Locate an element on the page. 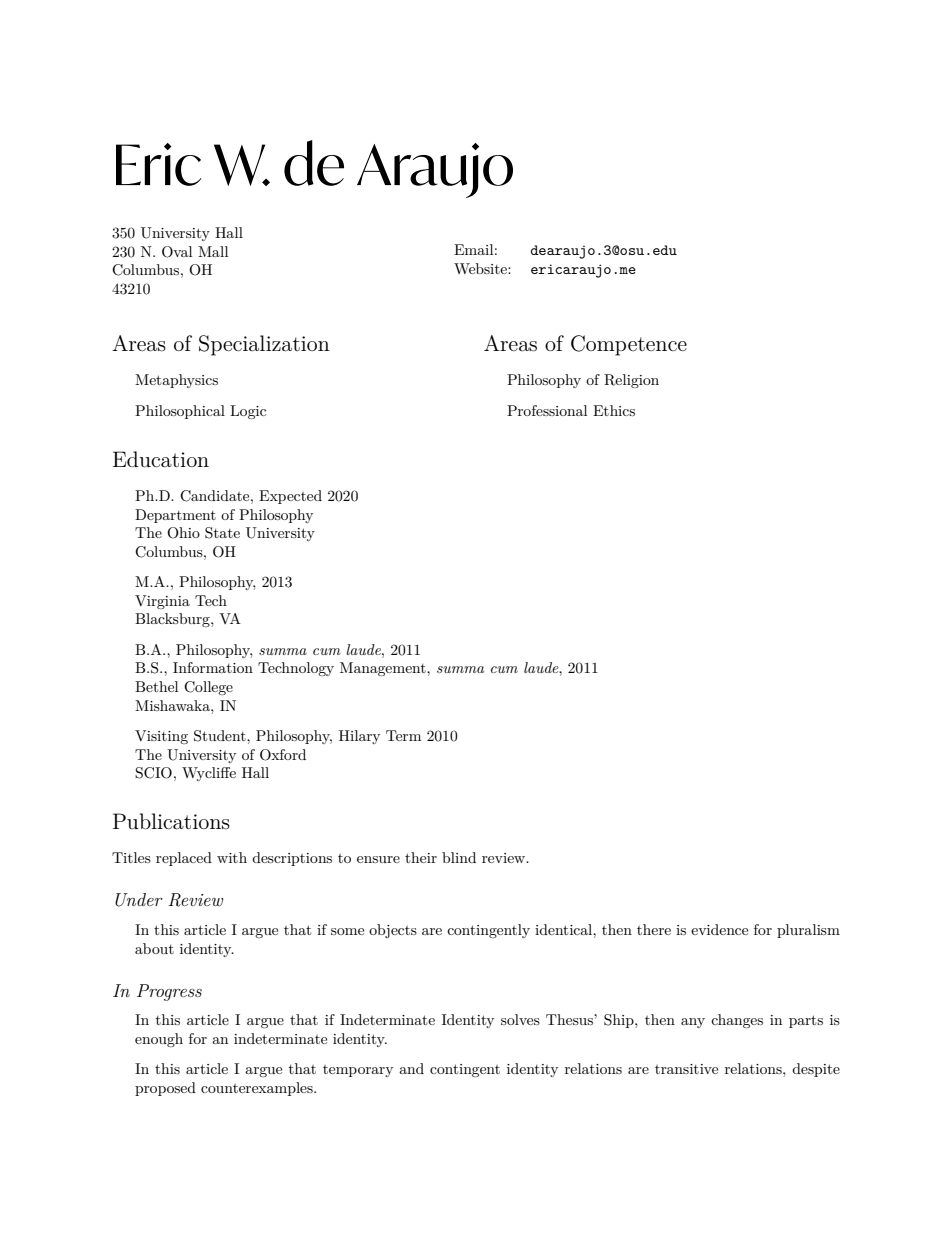  counterexamples is located at coordinates (258, 1089).
